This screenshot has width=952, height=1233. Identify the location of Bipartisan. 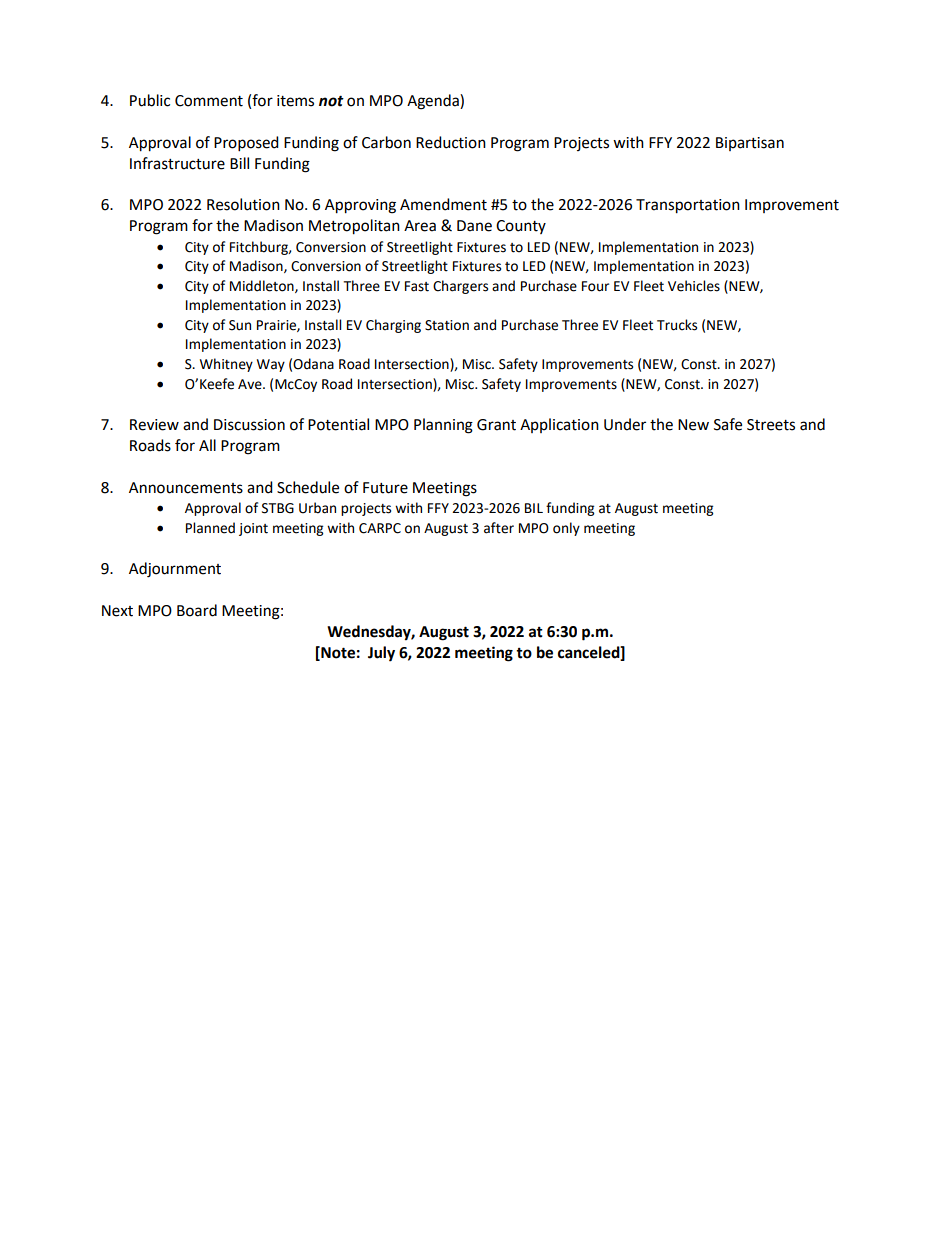
(750, 144).
